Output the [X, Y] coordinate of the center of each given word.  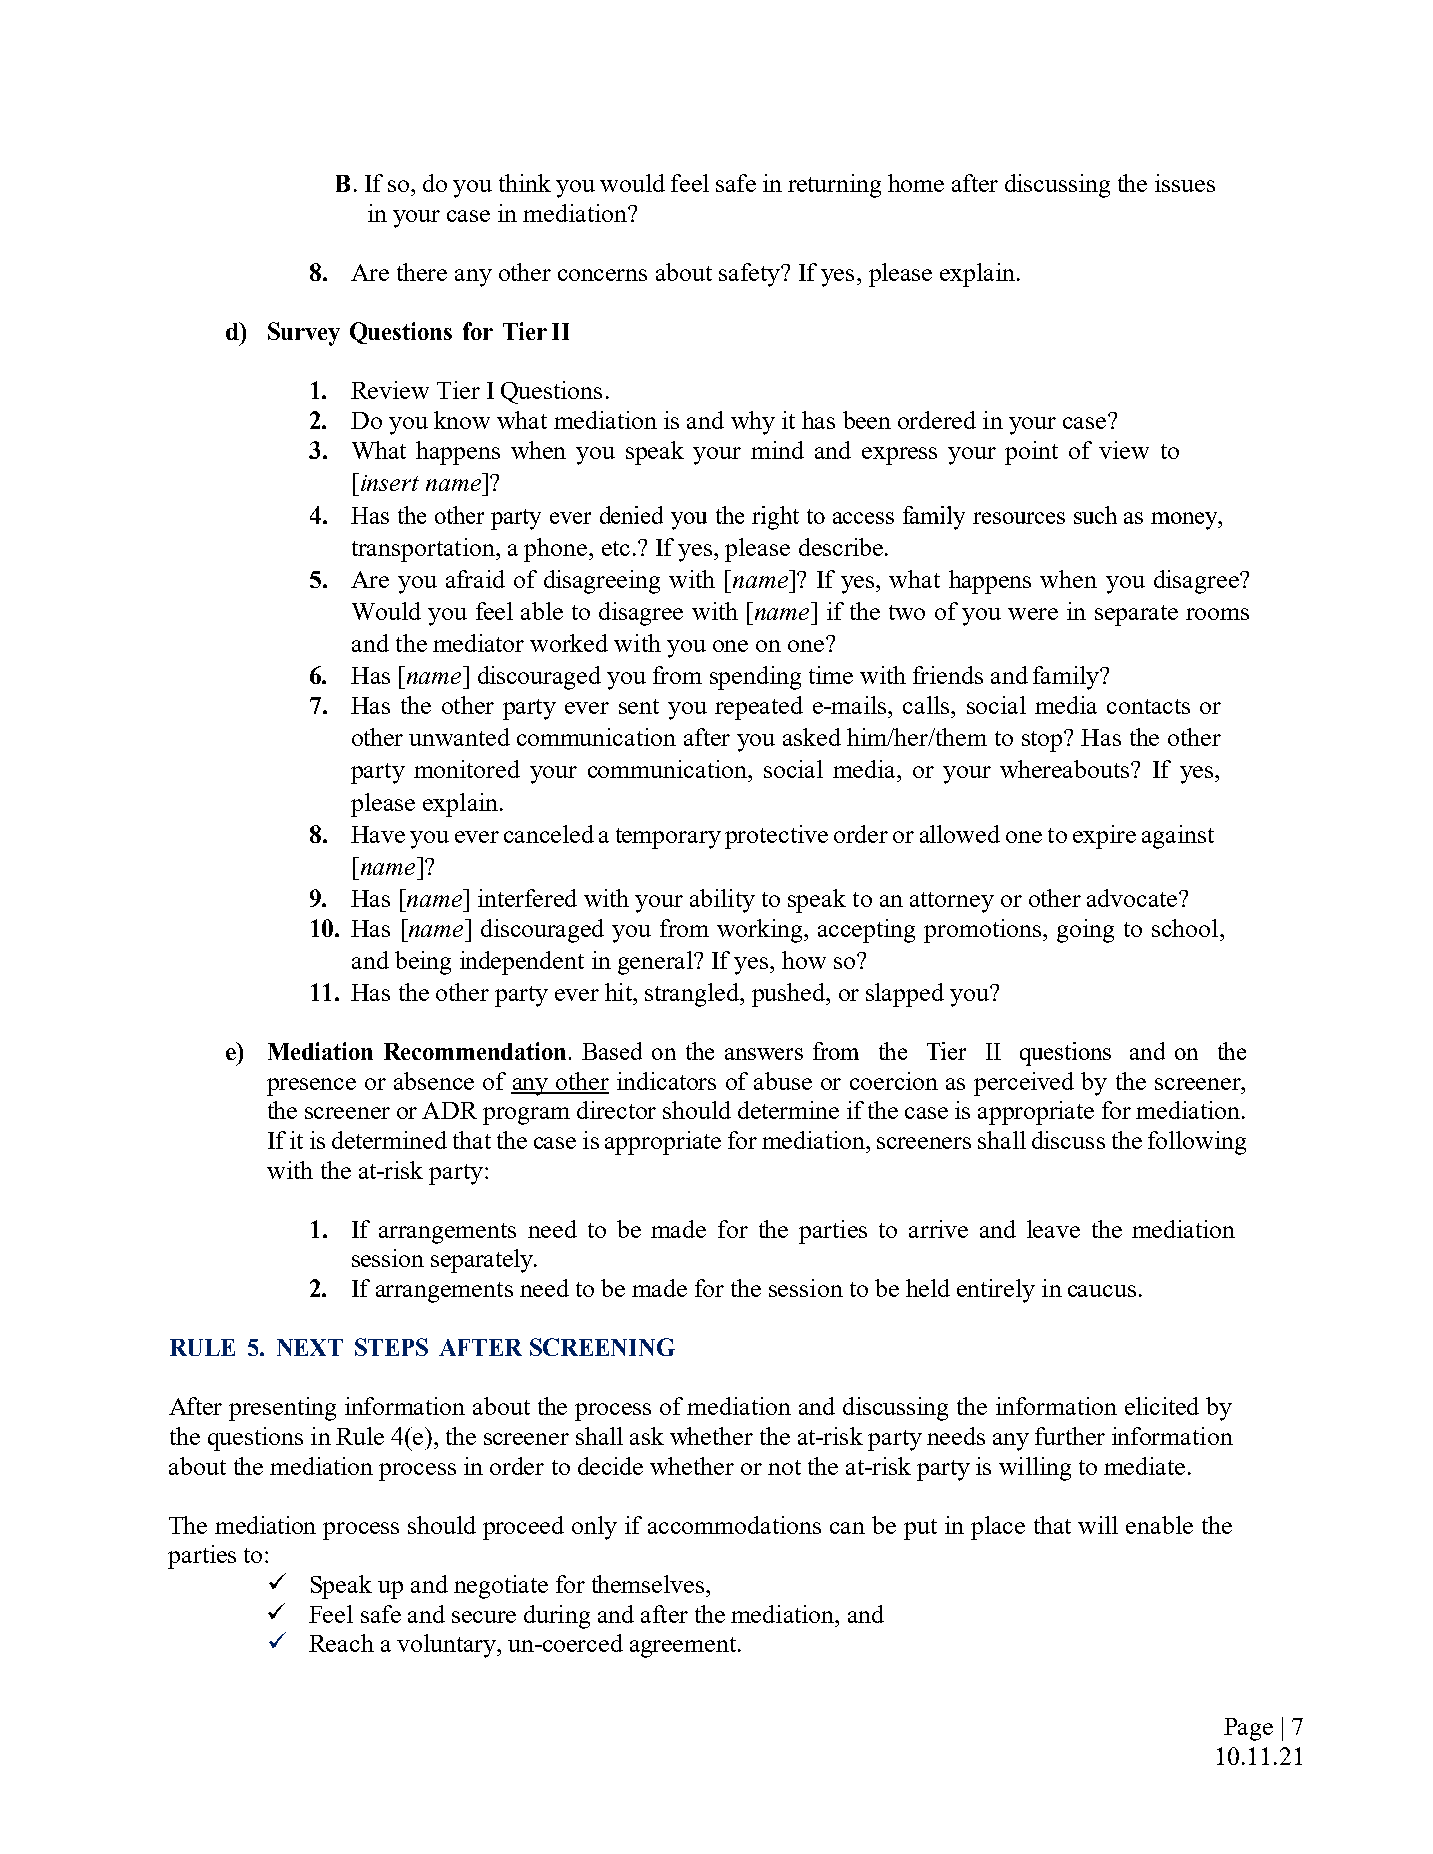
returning [834, 186]
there [422, 272]
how [804, 960]
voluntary [447, 1646]
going [1085, 931]
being [423, 963]
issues [1185, 183]
